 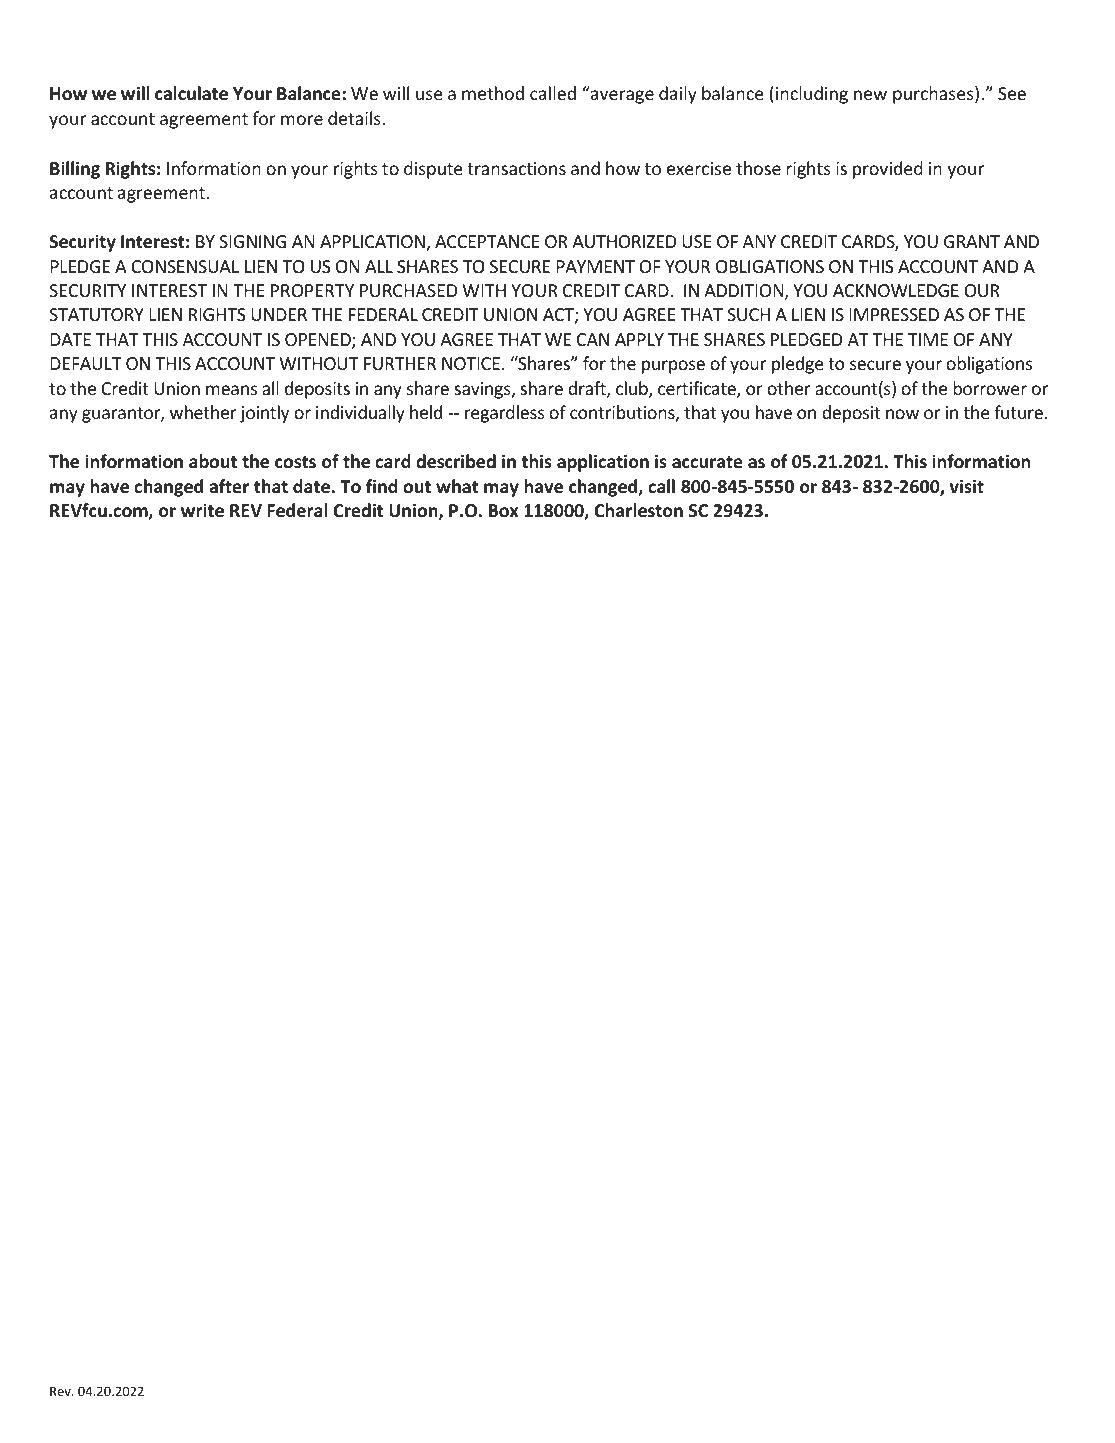 I want to click on PURCHASED, so click(x=408, y=290).
